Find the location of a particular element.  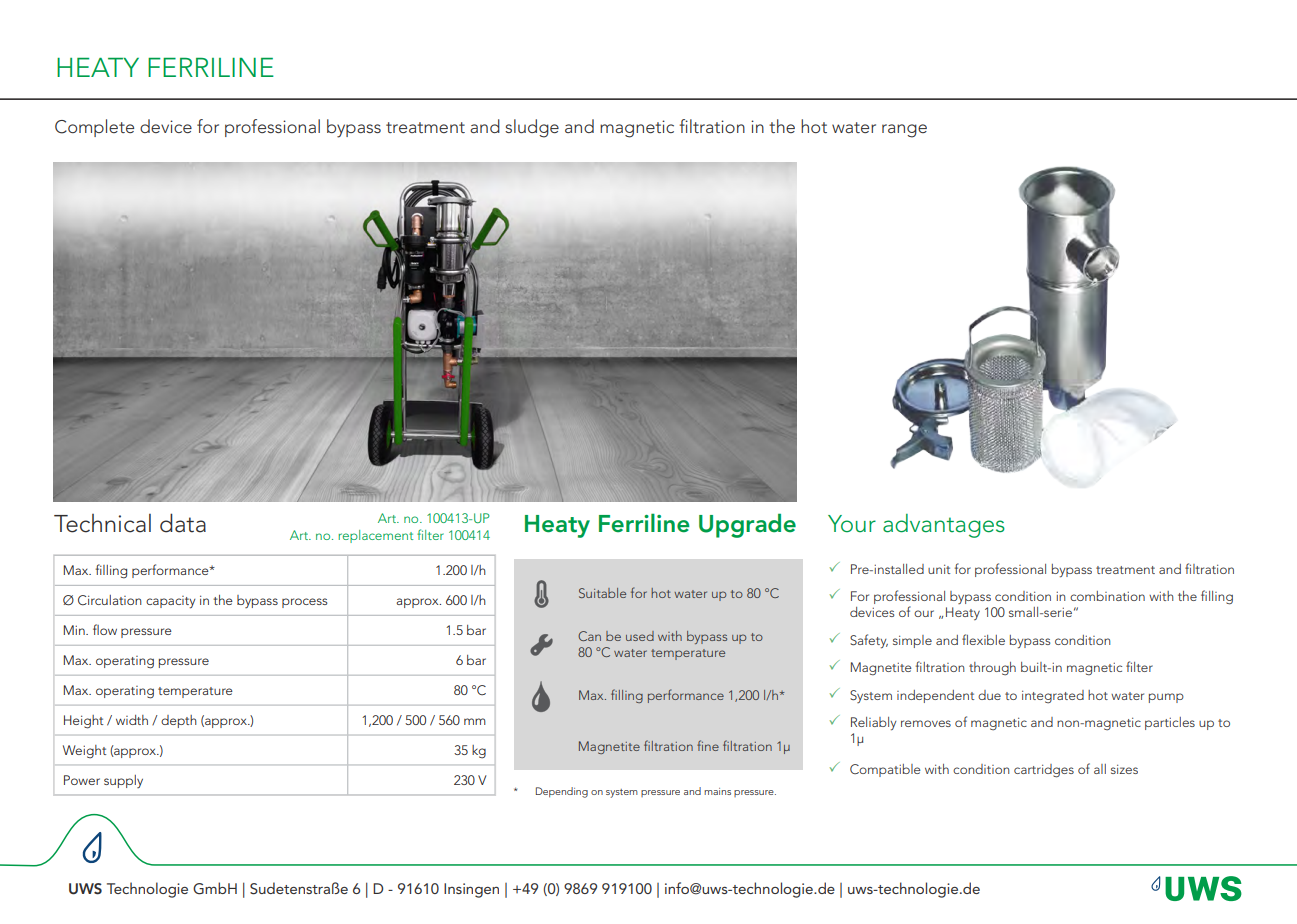

supply is located at coordinates (123, 781).
